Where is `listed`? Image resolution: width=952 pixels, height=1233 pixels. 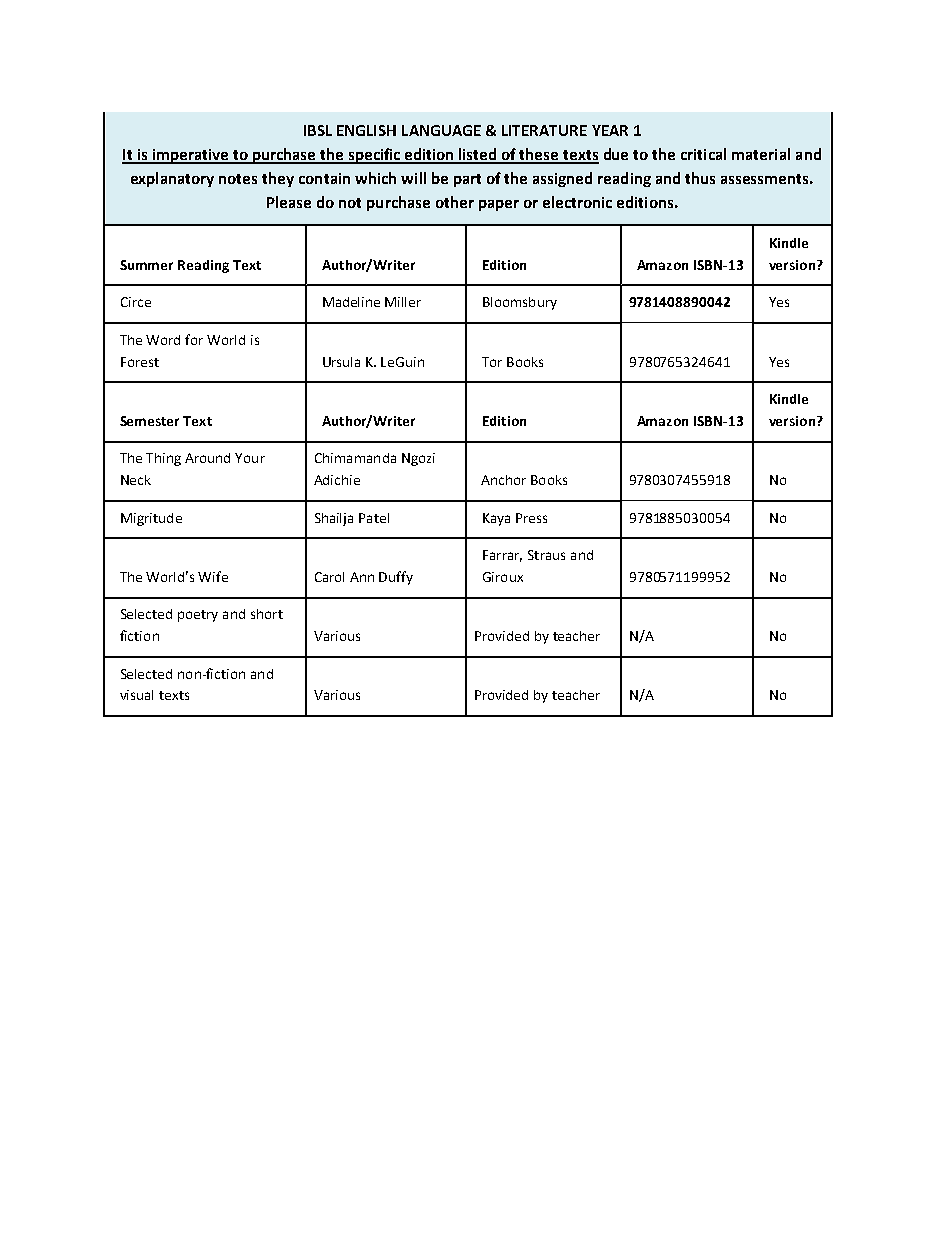
listed is located at coordinates (478, 155).
